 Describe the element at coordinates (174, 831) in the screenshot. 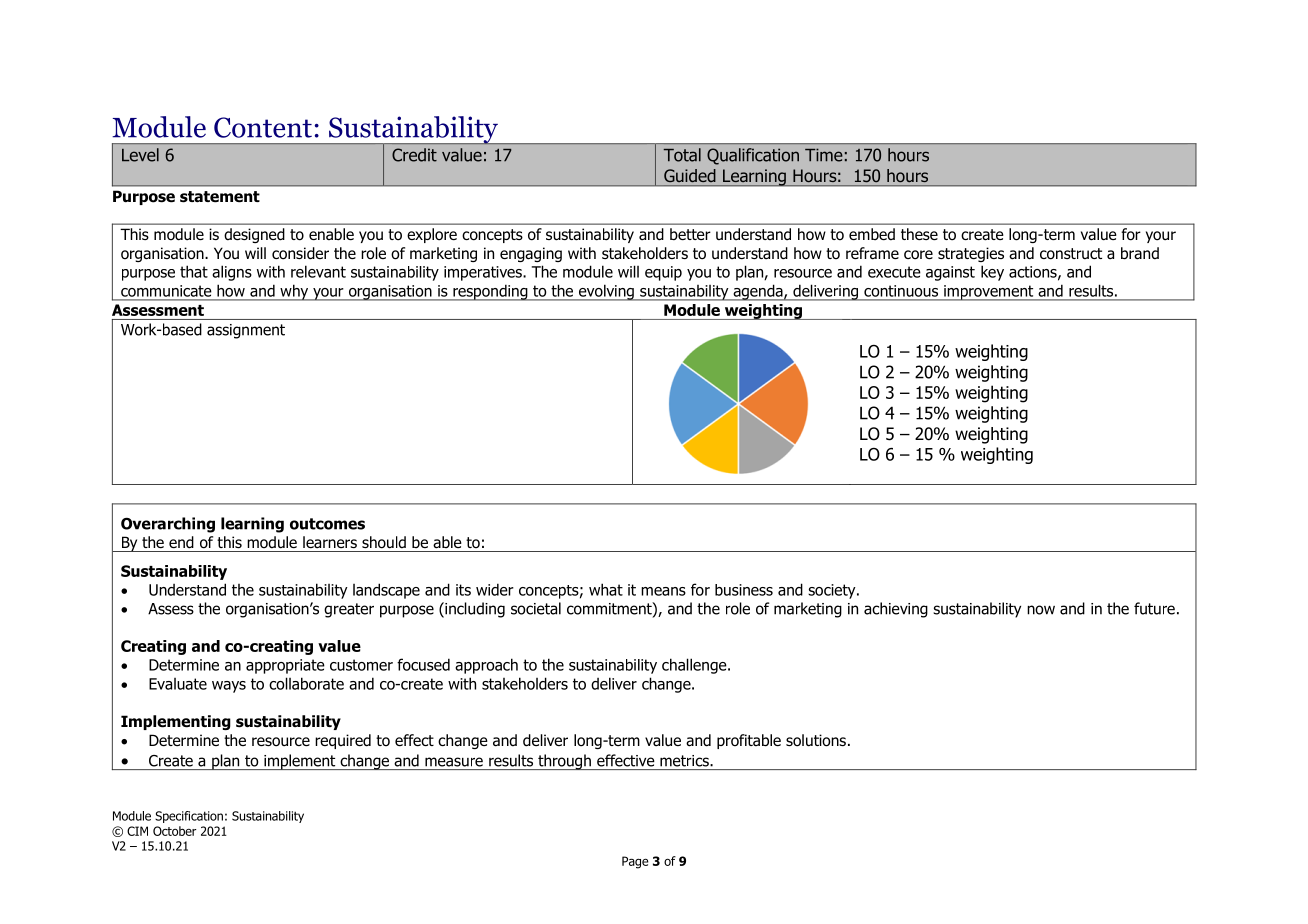

I see `October` at that location.
